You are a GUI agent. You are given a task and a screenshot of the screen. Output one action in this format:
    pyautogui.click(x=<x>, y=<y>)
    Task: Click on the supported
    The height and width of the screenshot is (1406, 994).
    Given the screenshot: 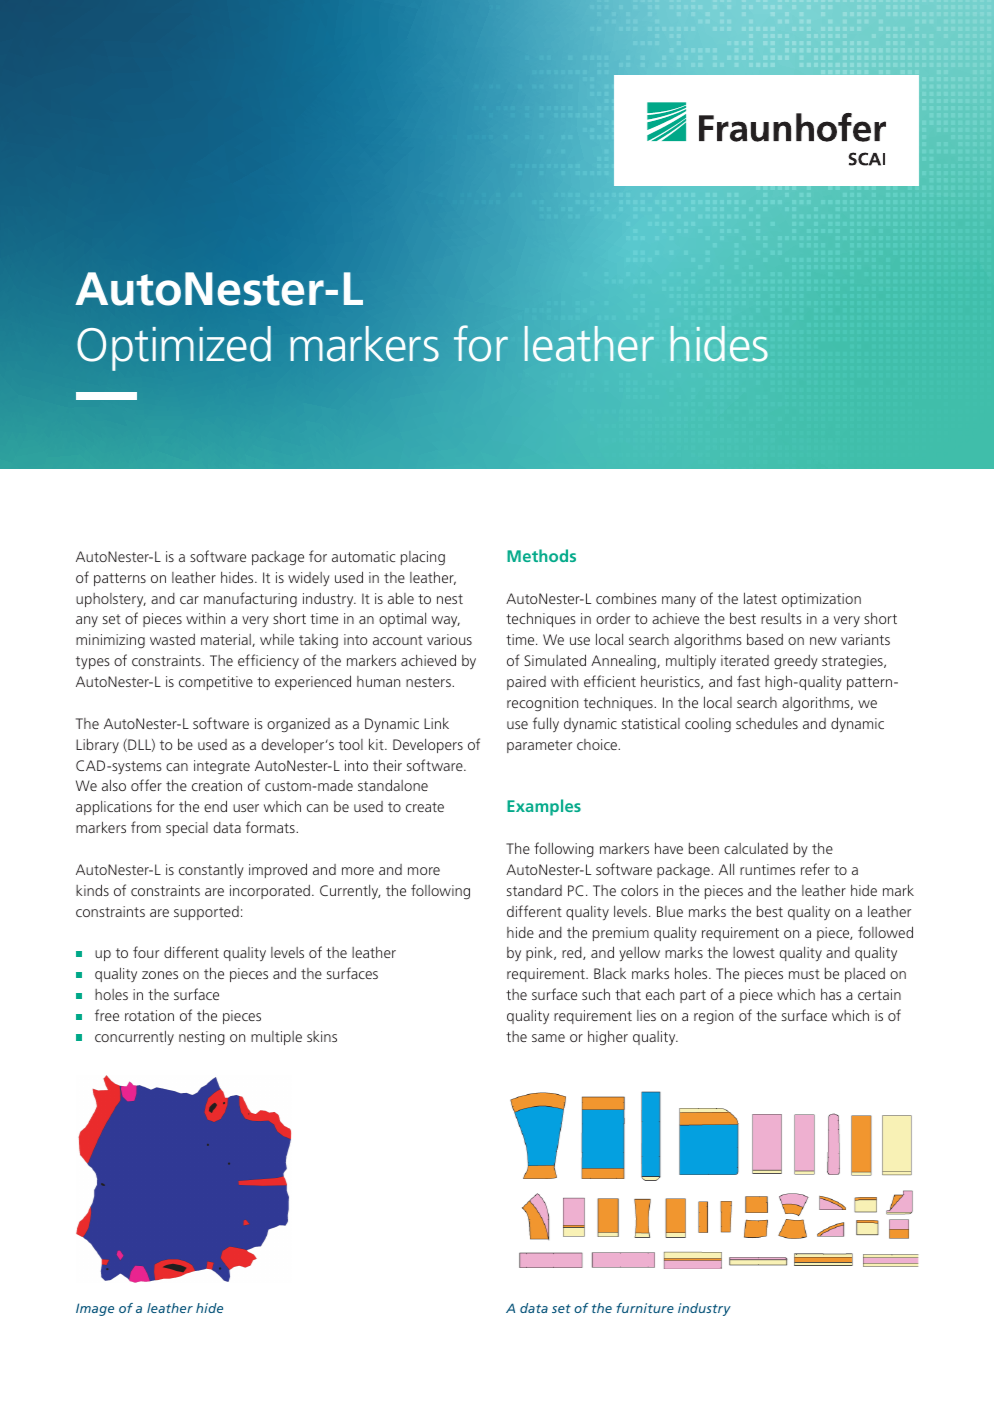 What is the action you would take?
    pyautogui.click(x=206, y=913)
